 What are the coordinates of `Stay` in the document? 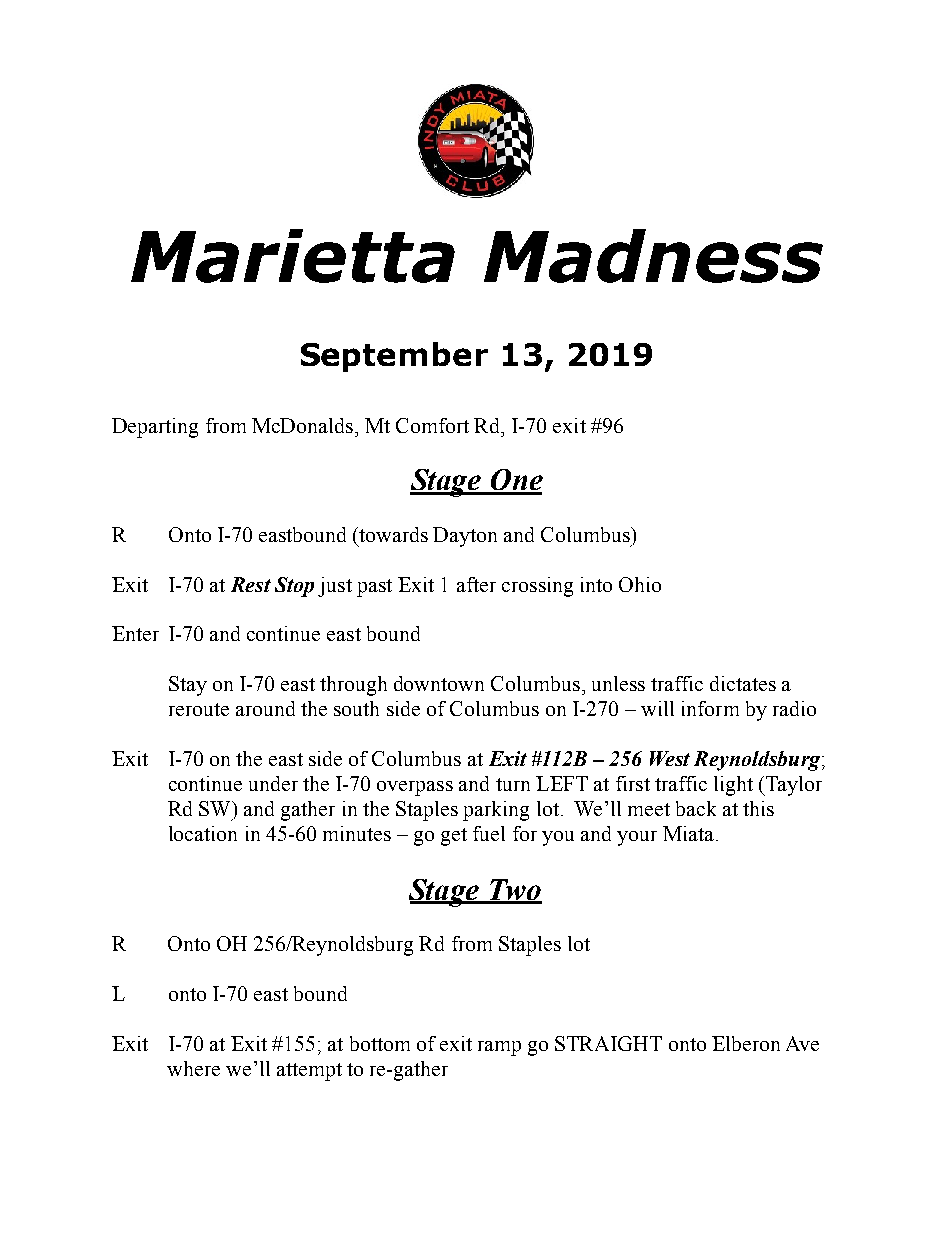 It's located at (188, 686).
